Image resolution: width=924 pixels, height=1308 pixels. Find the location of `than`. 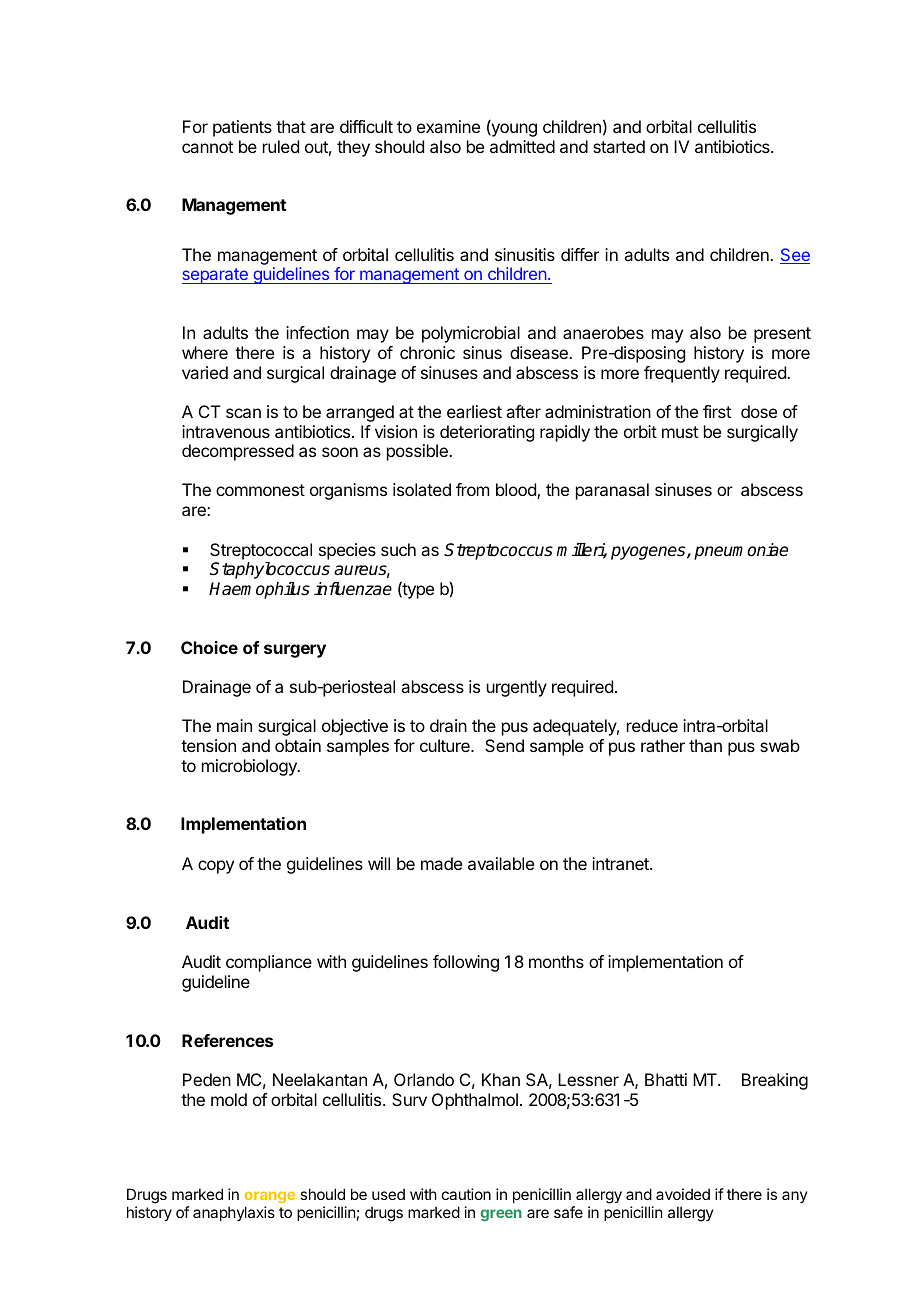

than is located at coordinates (705, 745).
